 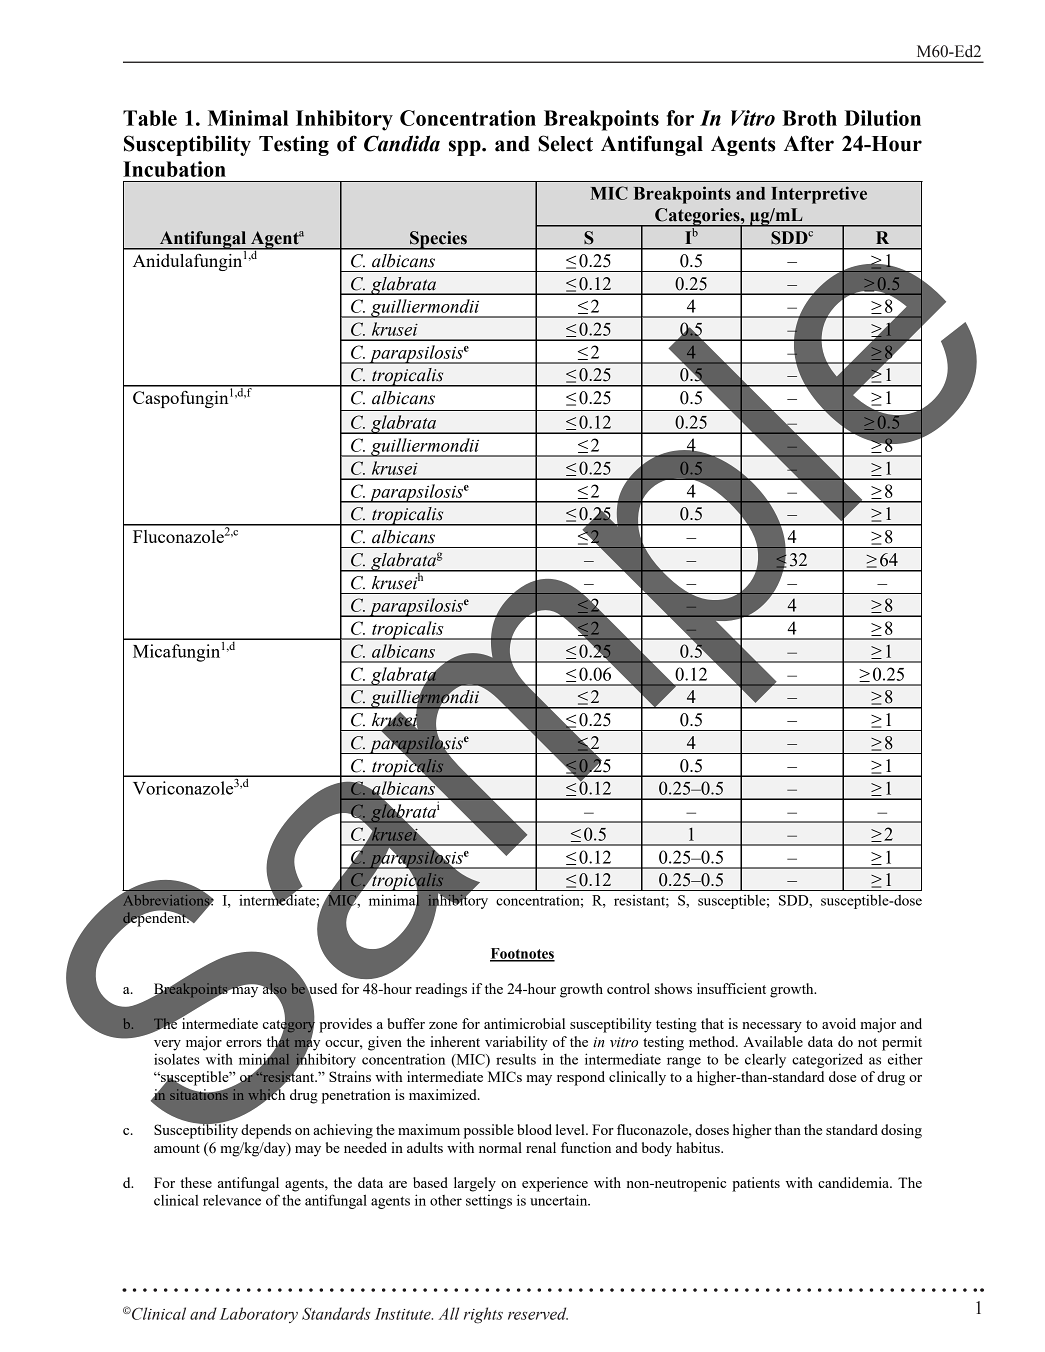 What do you see at coordinates (522, 954) in the screenshot?
I see `Footnotes` at bounding box center [522, 954].
